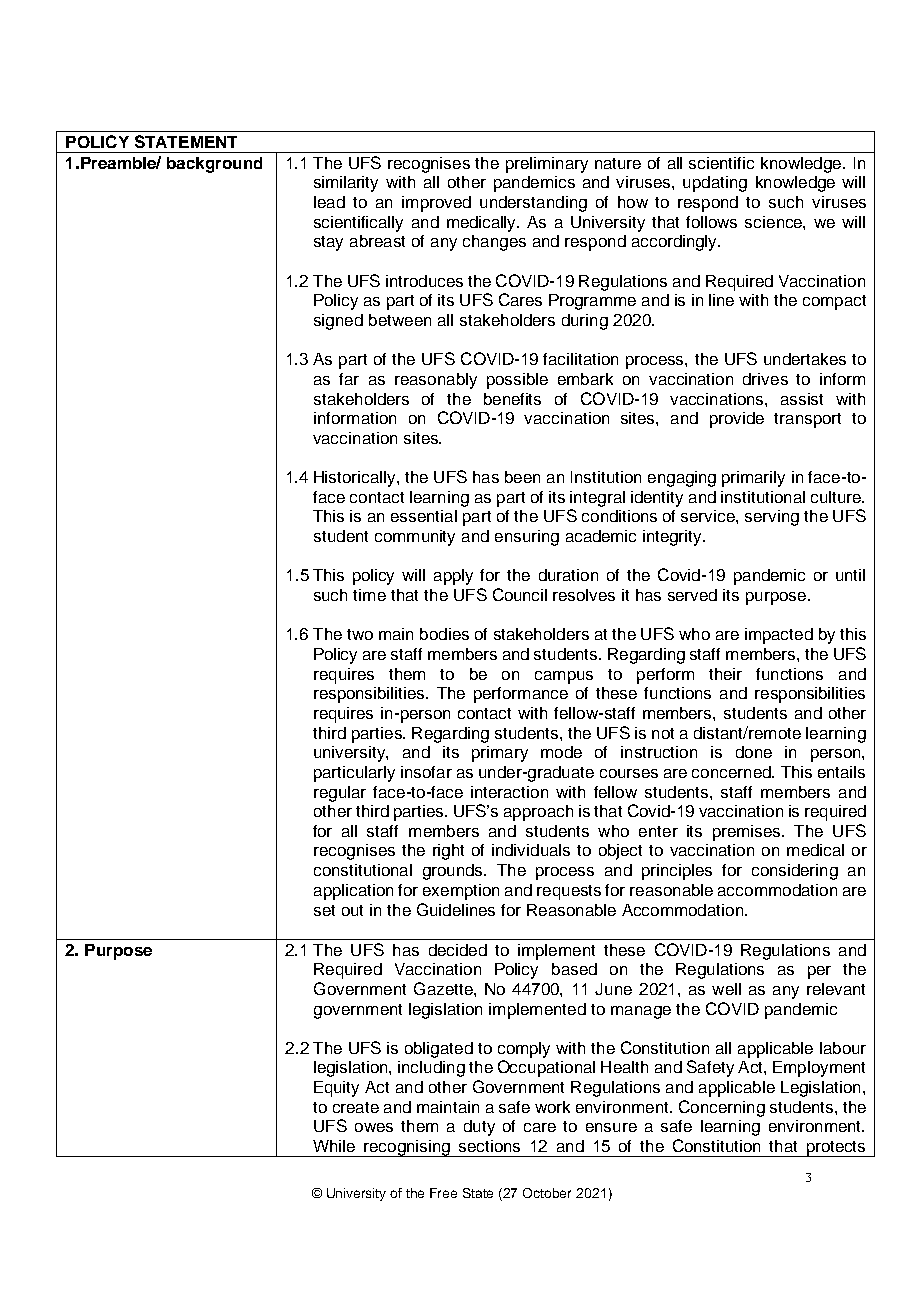 Image resolution: width=924 pixels, height=1308 pixels. What do you see at coordinates (754, 752) in the screenshot?
I see `done` at bounding box center [754, 752].
